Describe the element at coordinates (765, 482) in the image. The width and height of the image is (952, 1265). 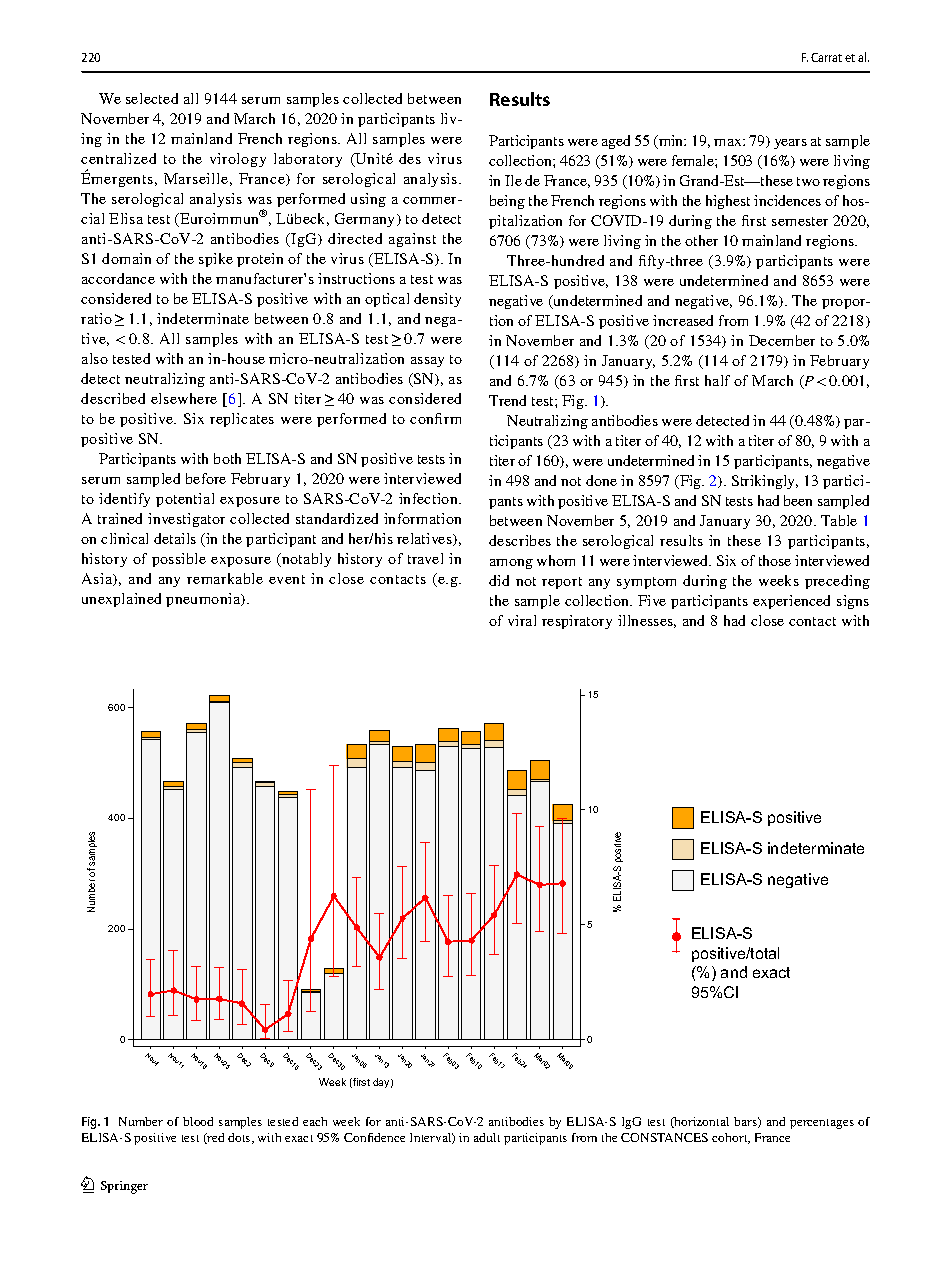
I see `Strikingly` at that location.
